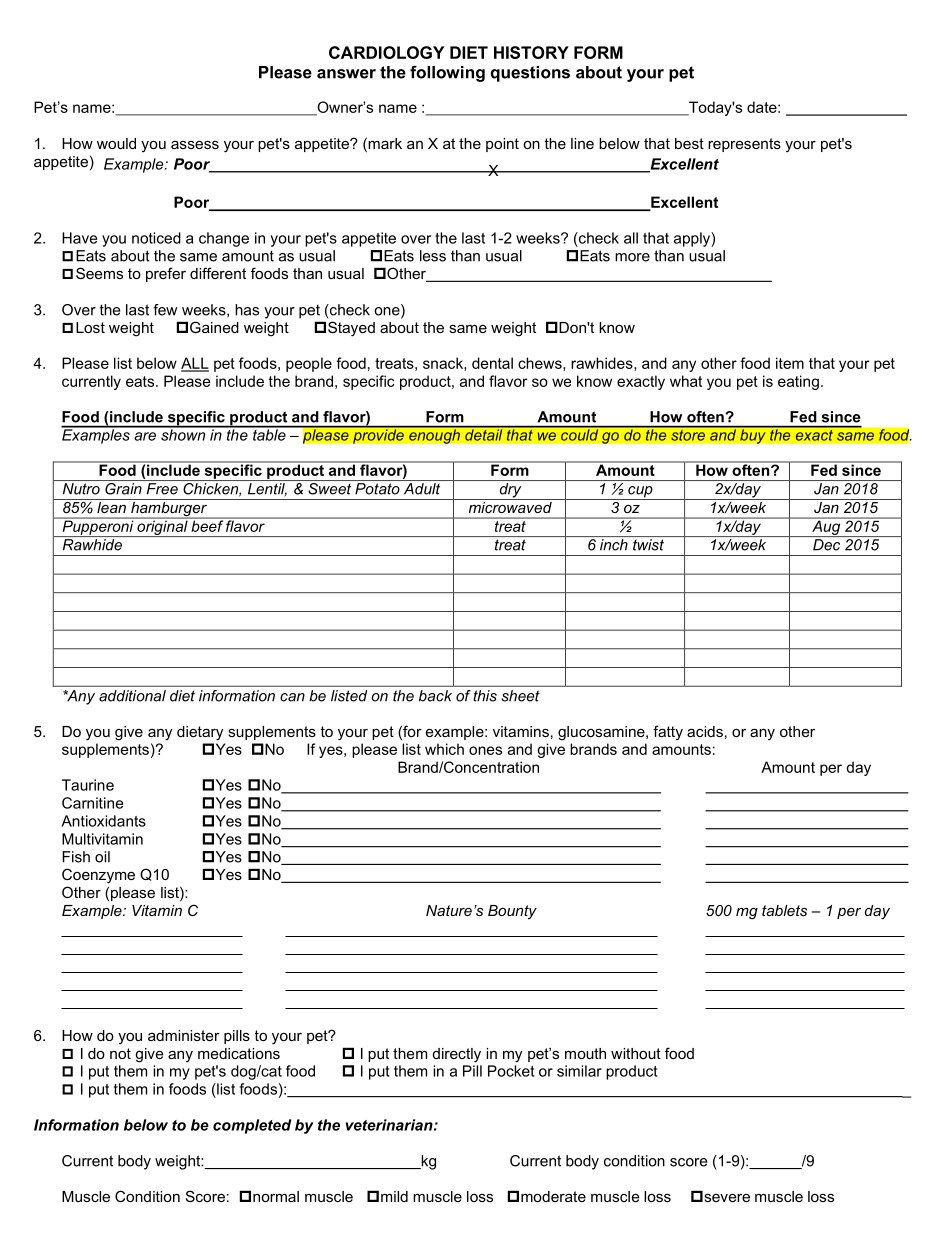 This screenshot has height=1233, width=952. What do you see at coordinates (640, 493) in the screenshot?
I see `cup` at bounding box center [640, 493].
